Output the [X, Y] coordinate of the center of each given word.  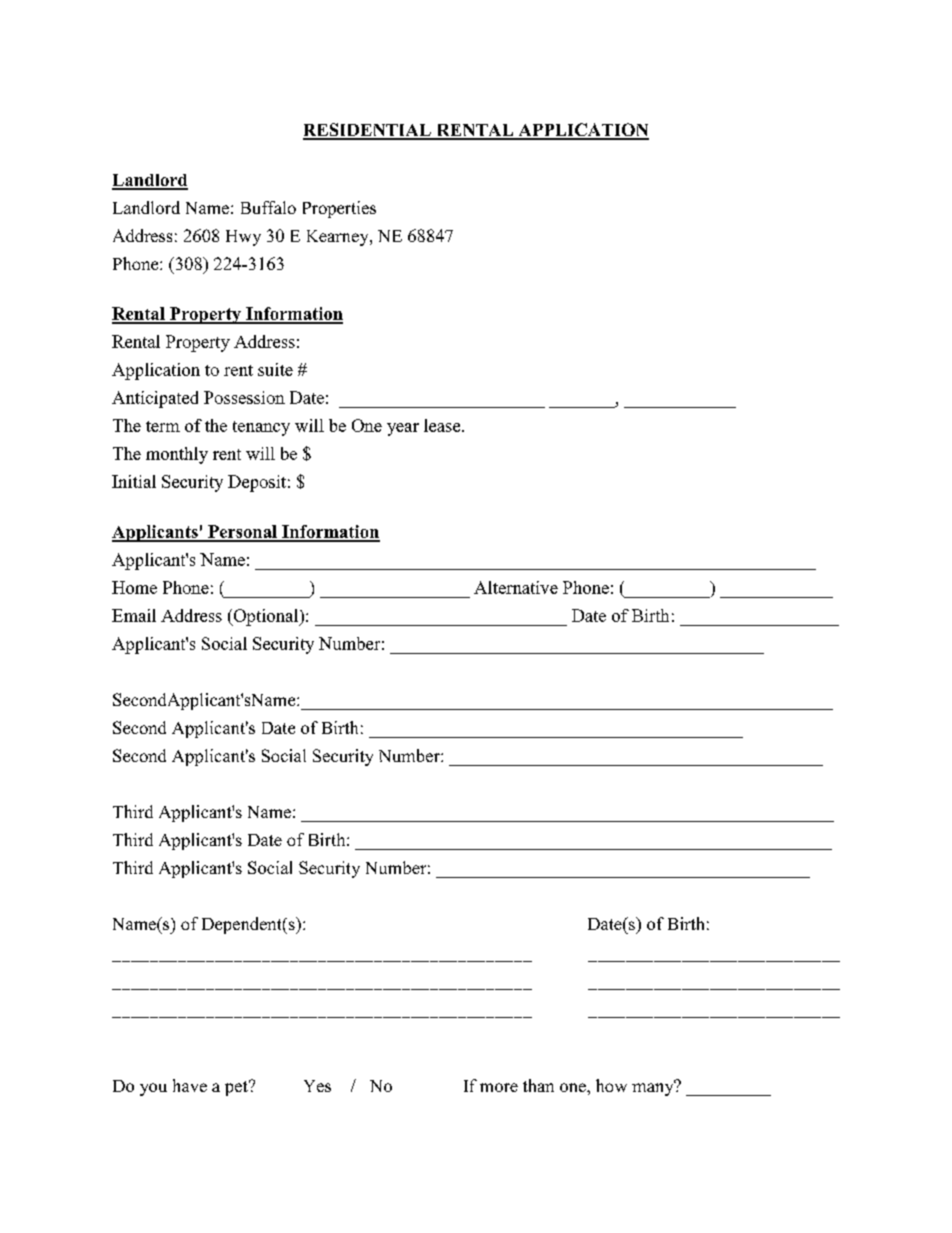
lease [443, 425]
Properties [339, 209]
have [190, 1085]
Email [134, 615]
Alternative [516, 587]
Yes [317, 1086]
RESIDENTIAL [368, 131]
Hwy [243, 238]
